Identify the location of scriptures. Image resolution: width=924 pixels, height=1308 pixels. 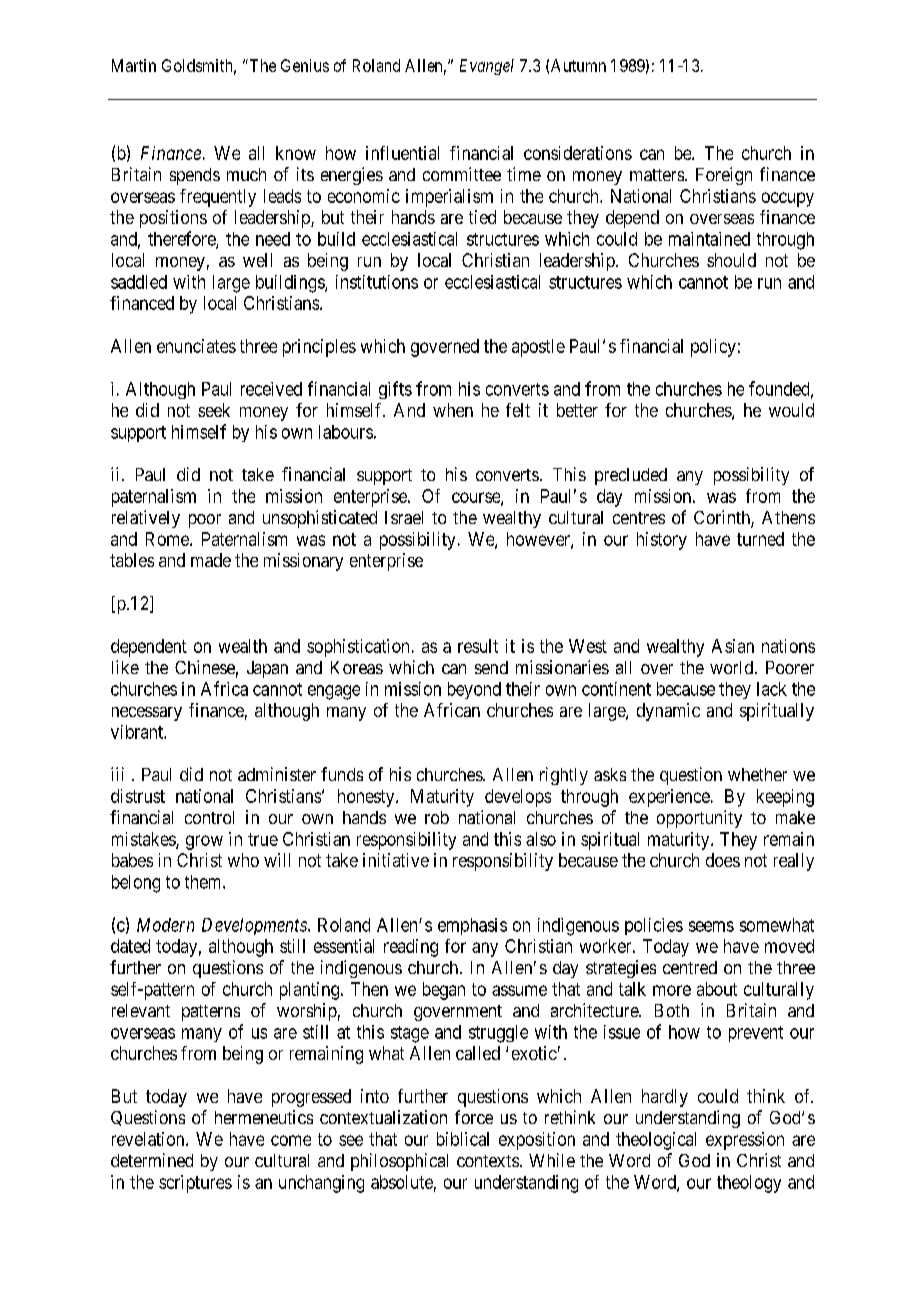
(195, 1184).
